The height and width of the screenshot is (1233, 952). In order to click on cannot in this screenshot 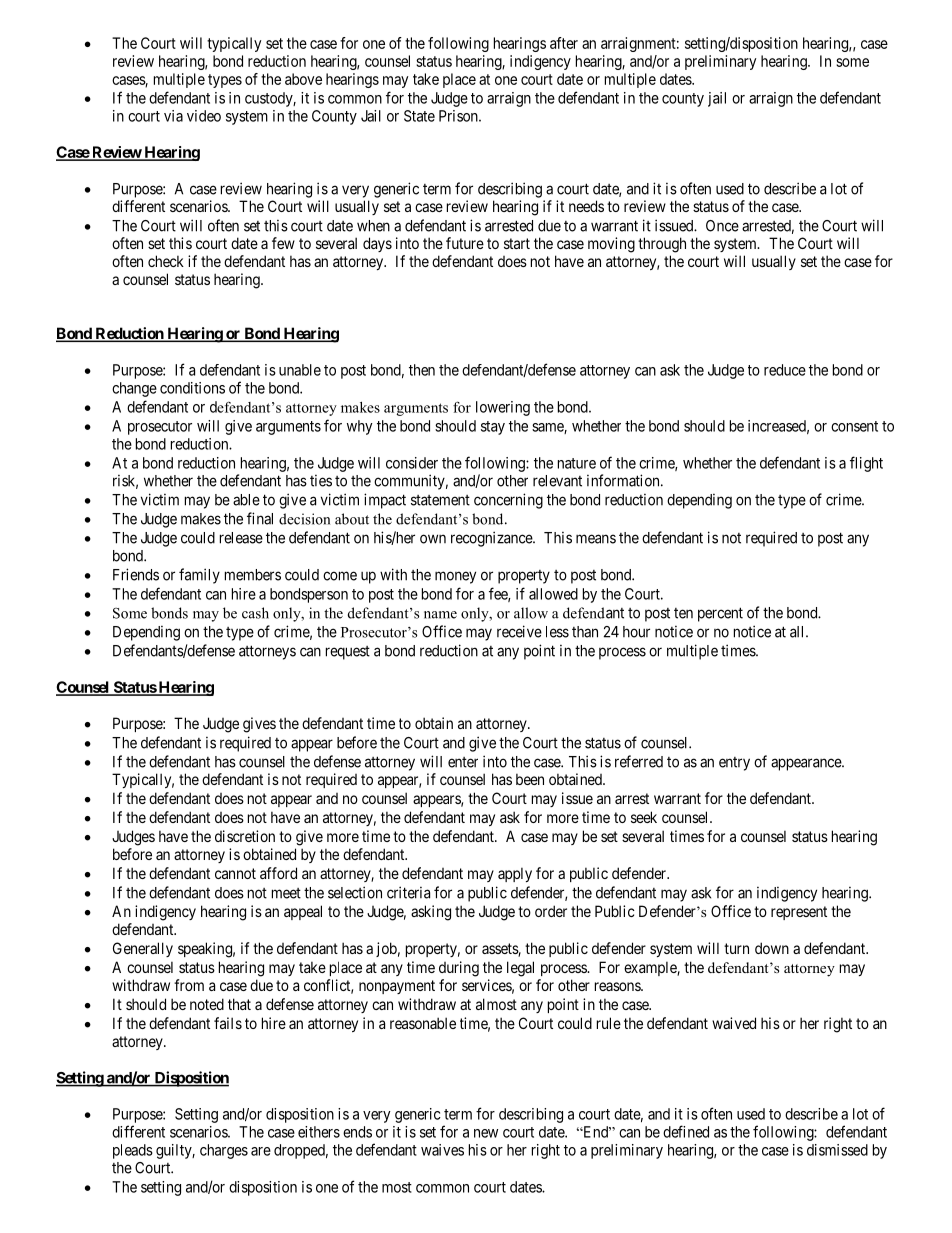, I will do `click(235, 873)`.
